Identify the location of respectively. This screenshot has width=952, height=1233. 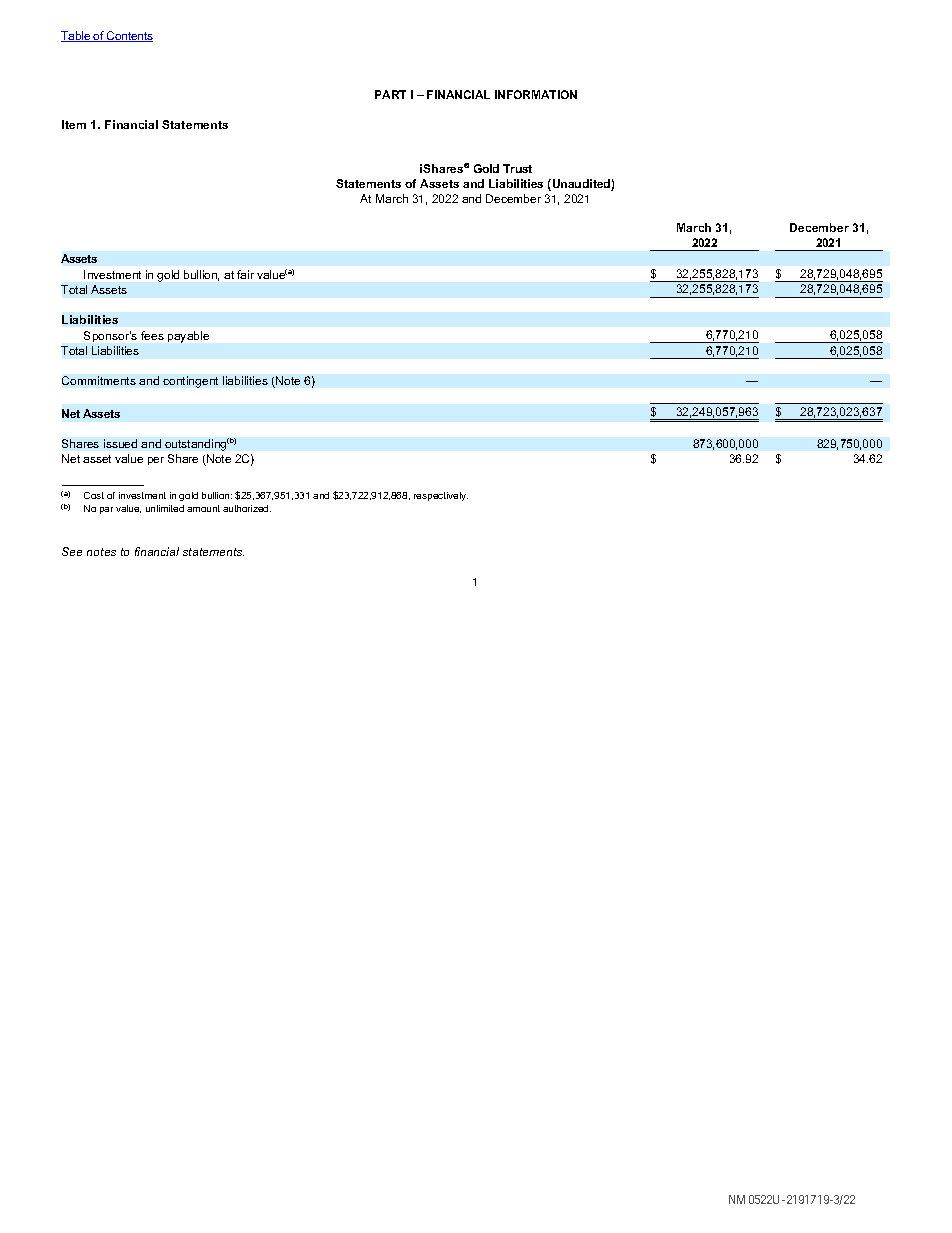
(441, 496).
